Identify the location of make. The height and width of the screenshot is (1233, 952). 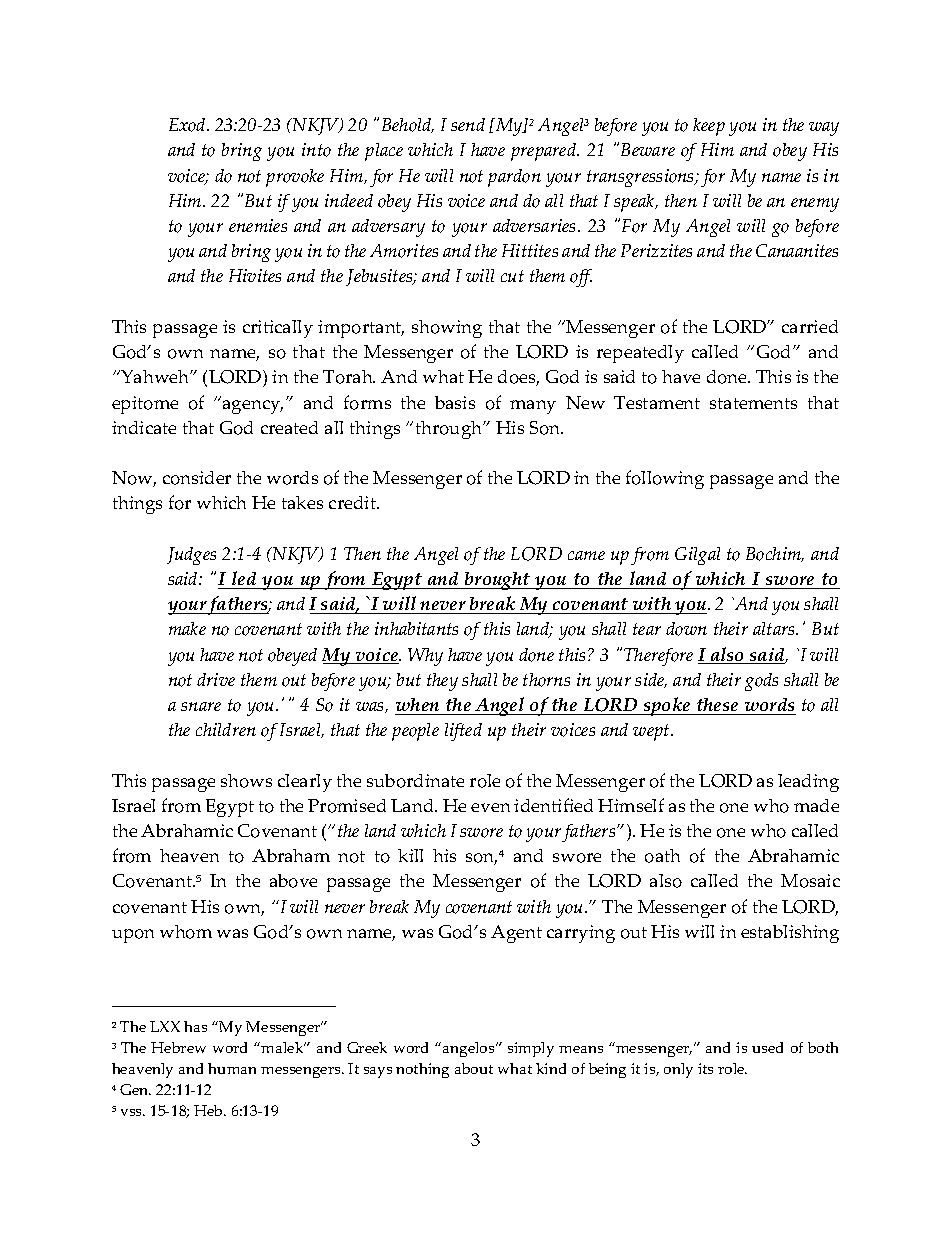
(187, 628).
